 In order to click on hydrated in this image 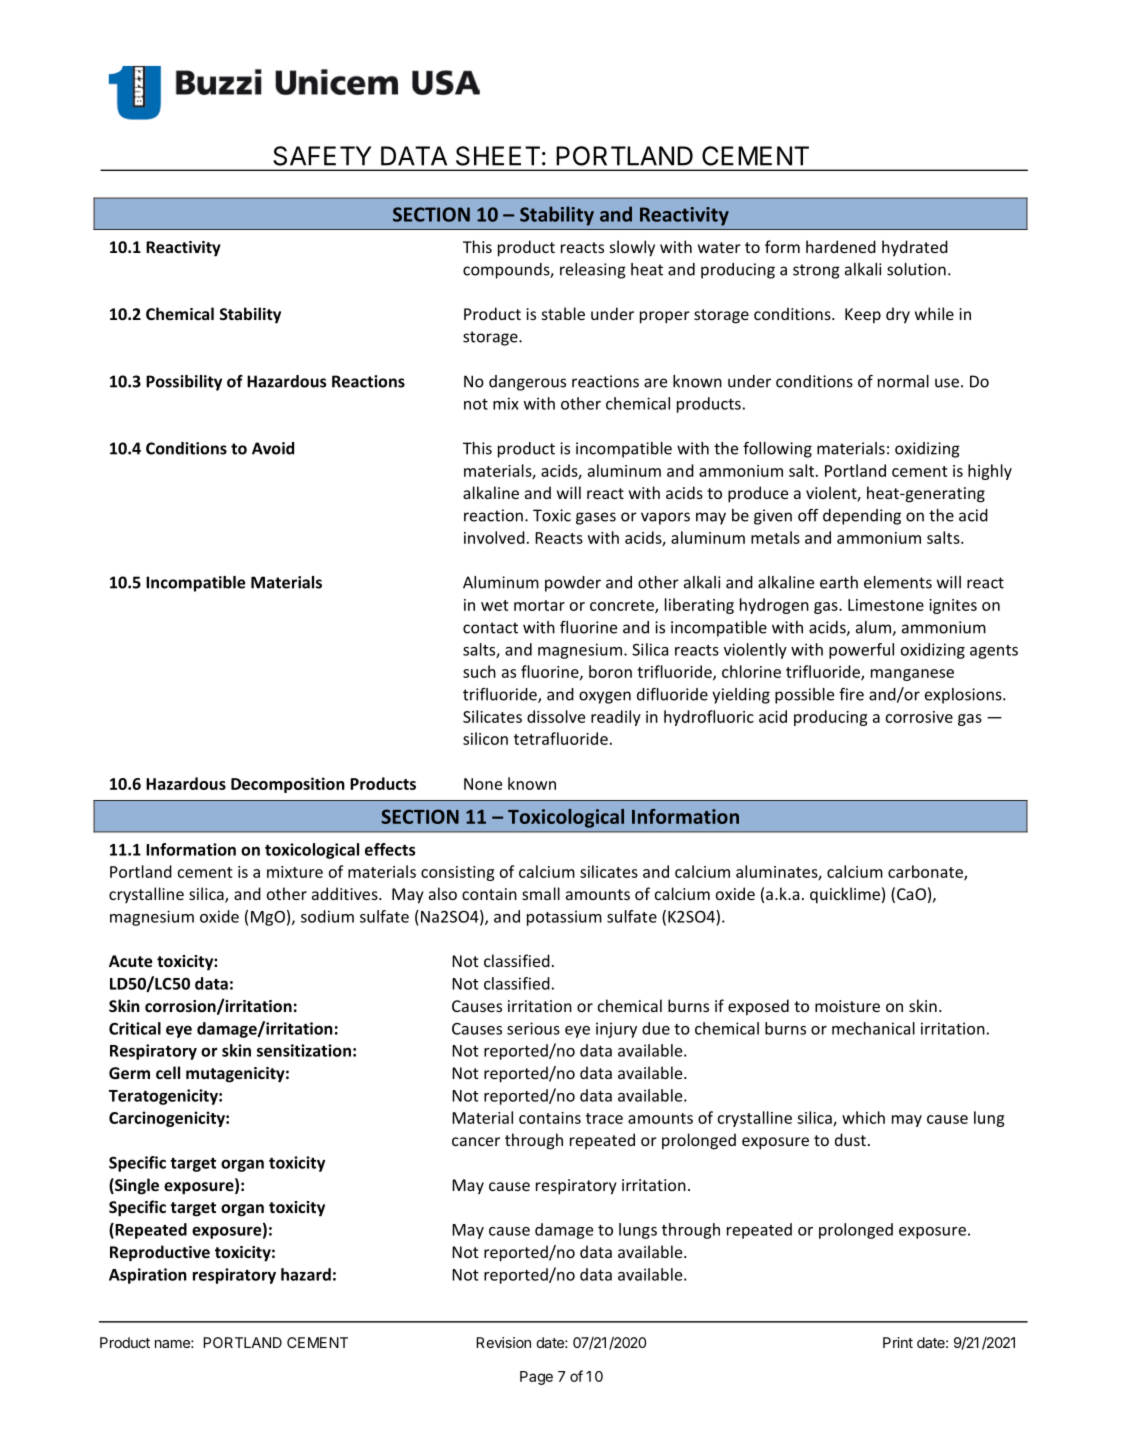, I will do `click(915, 248)`.
